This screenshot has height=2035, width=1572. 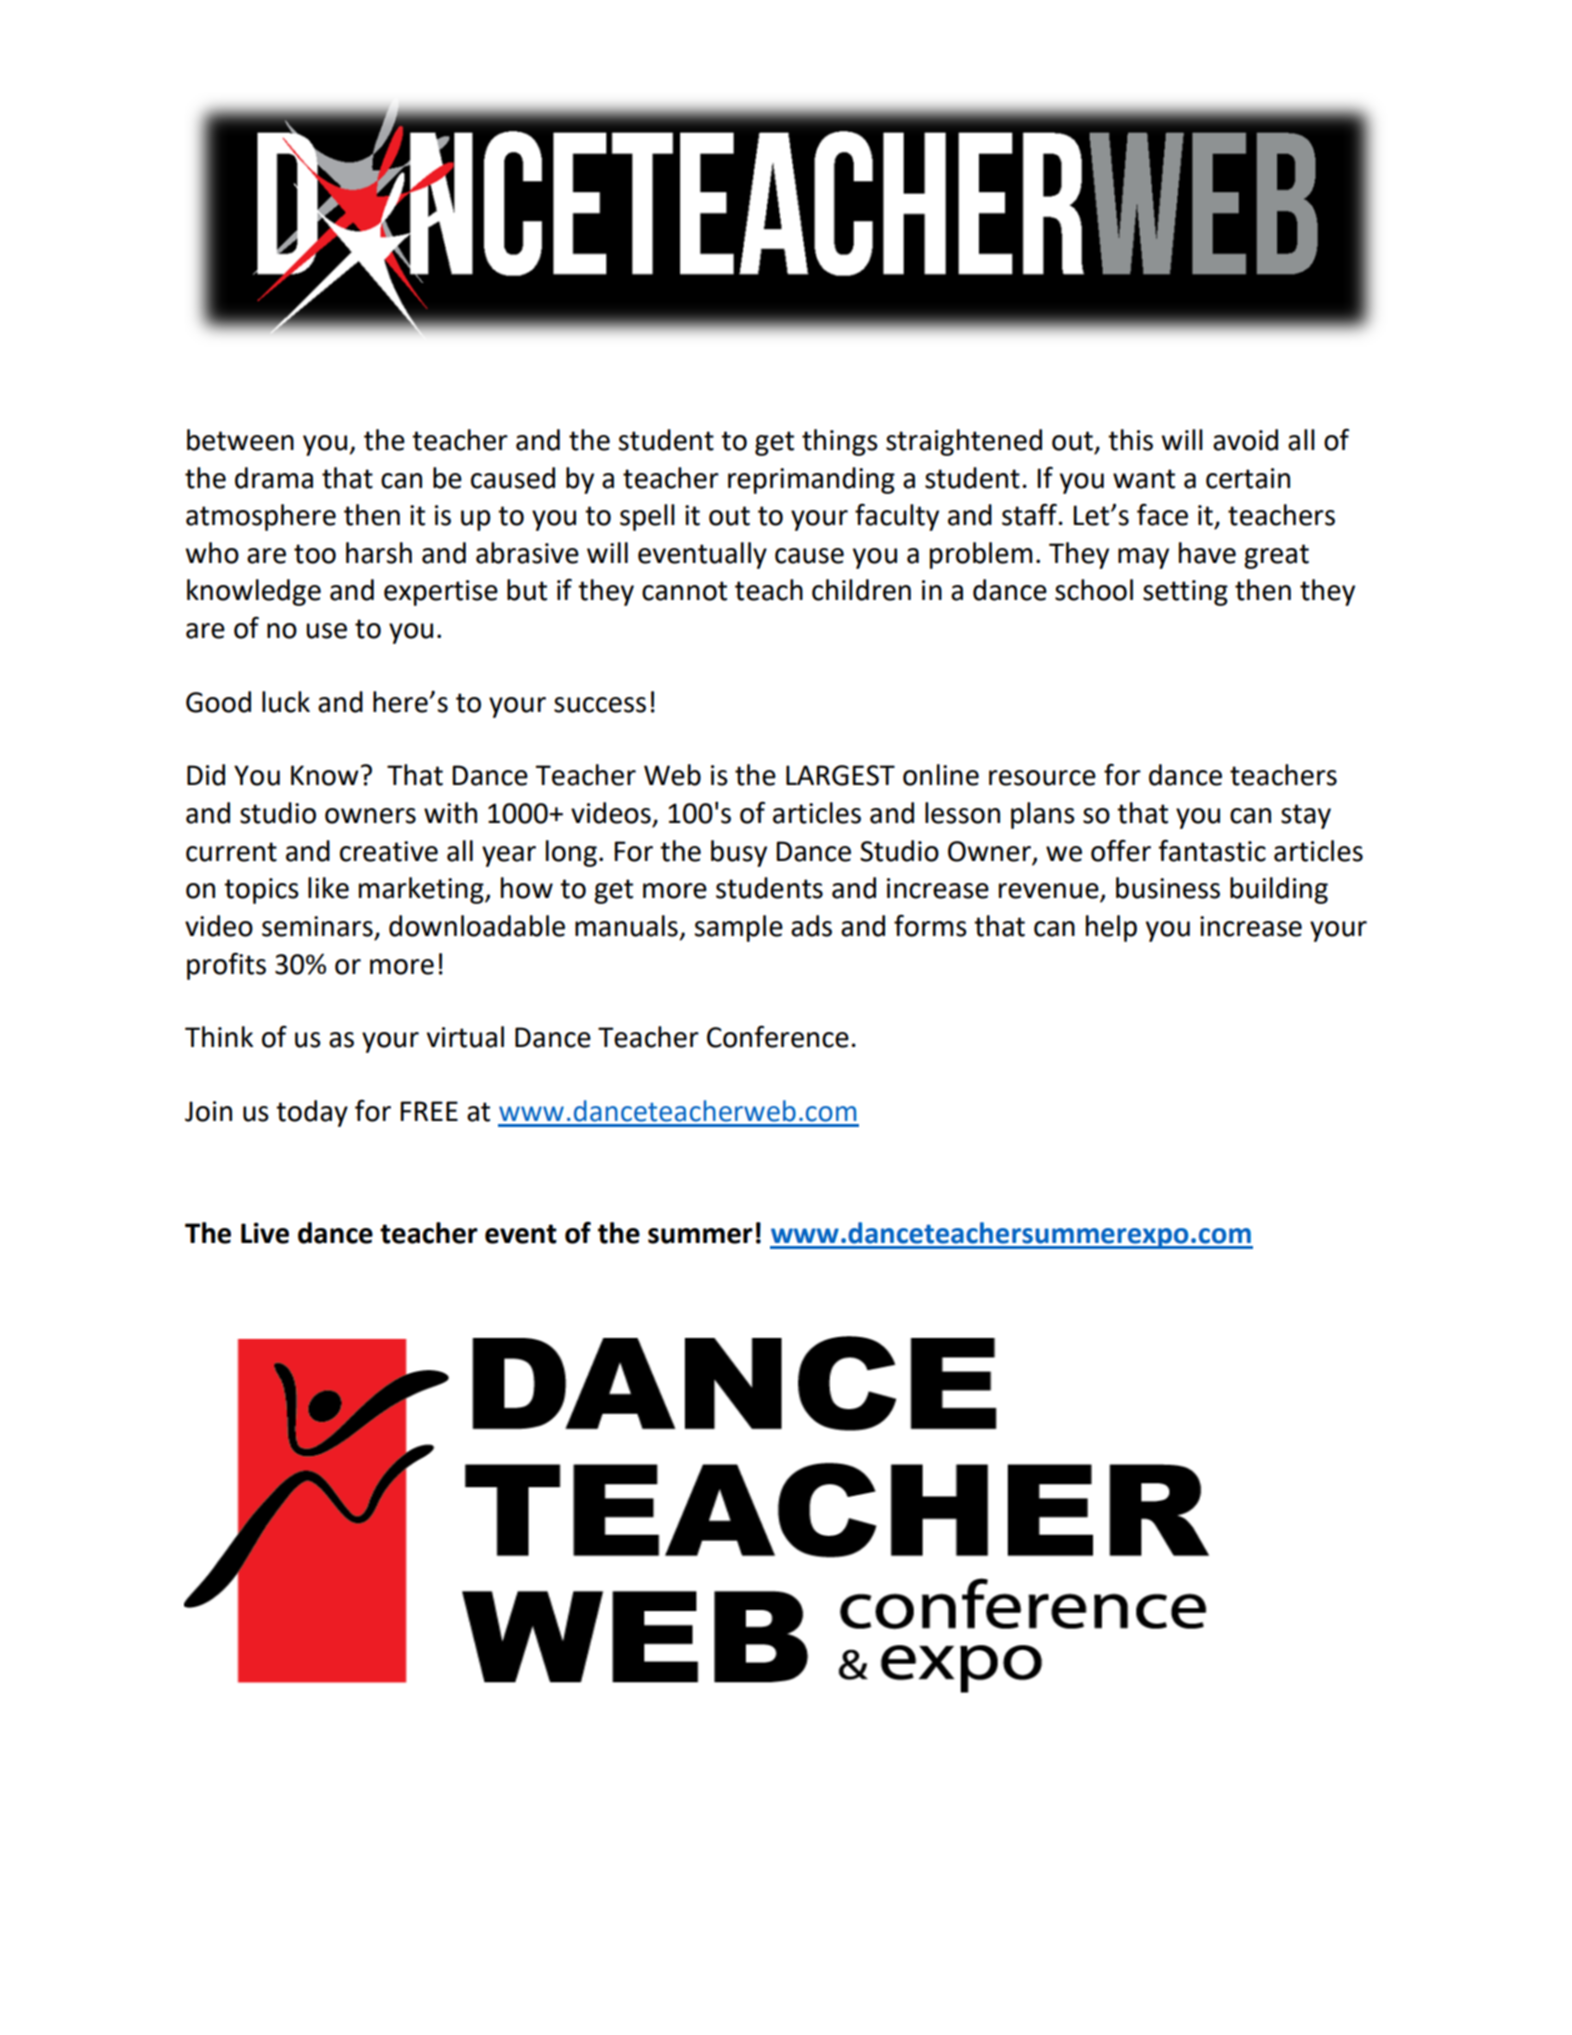 What do you see at coordinates (265, 1233) in the screenshot?
I see `Live` at bounding box center [265, 1233].
